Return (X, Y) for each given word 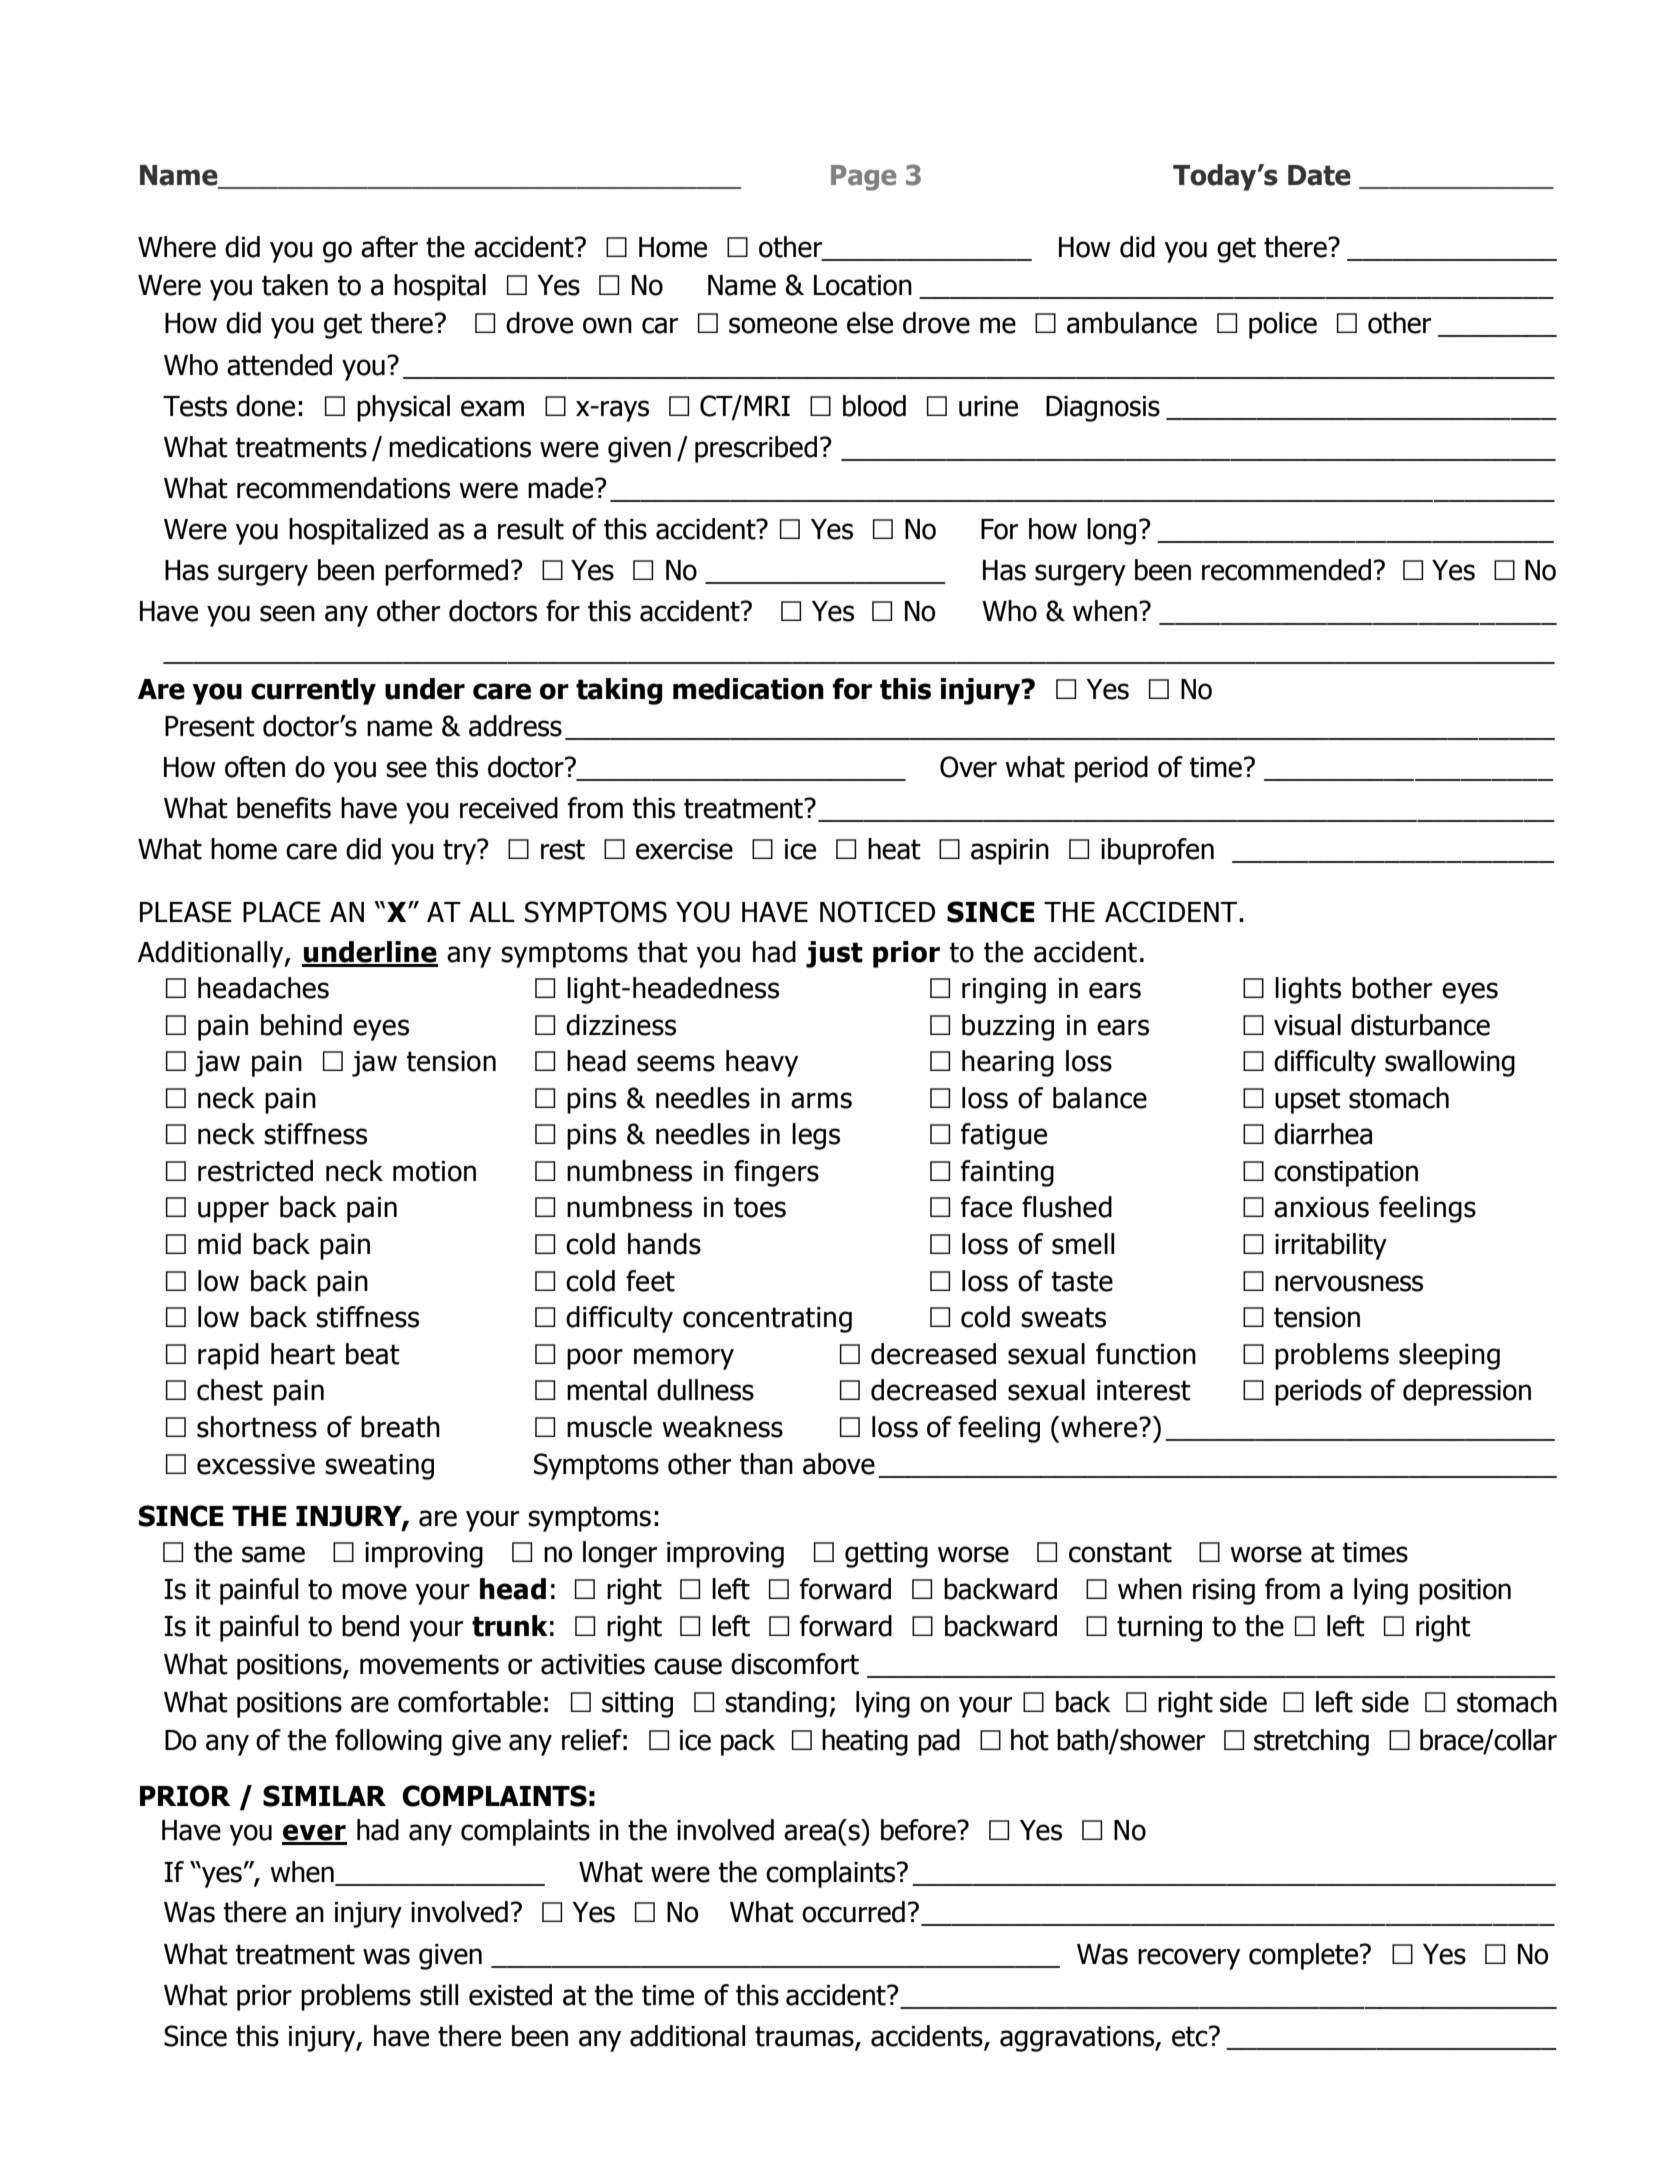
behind (301, 1025)
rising (1224, 1592)
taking (619, 691)
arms (821, 1100)
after (389, 247)
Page (863, 178)
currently (313, 691)
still (439, 1995)
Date (1319, 175)
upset (1308, 1101)
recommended (1286, 570)
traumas (805, 2037)
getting (886, 1555)
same (273, 1554)
